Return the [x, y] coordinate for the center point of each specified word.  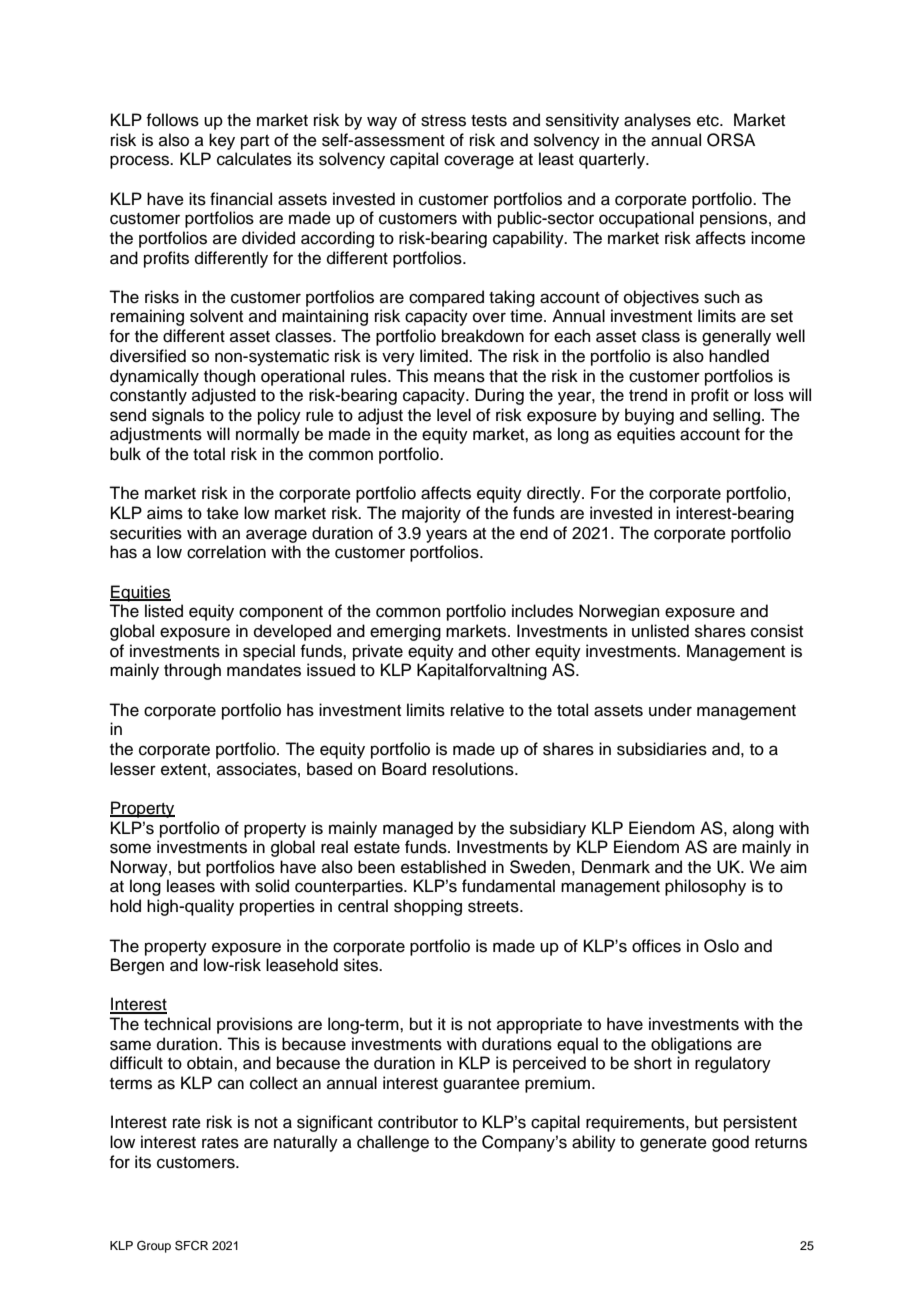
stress [443, 121]
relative [477, 710]
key [222, 141]
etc [709, 121]
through [192, 671]
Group [154, 1247]
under [670, 710]
